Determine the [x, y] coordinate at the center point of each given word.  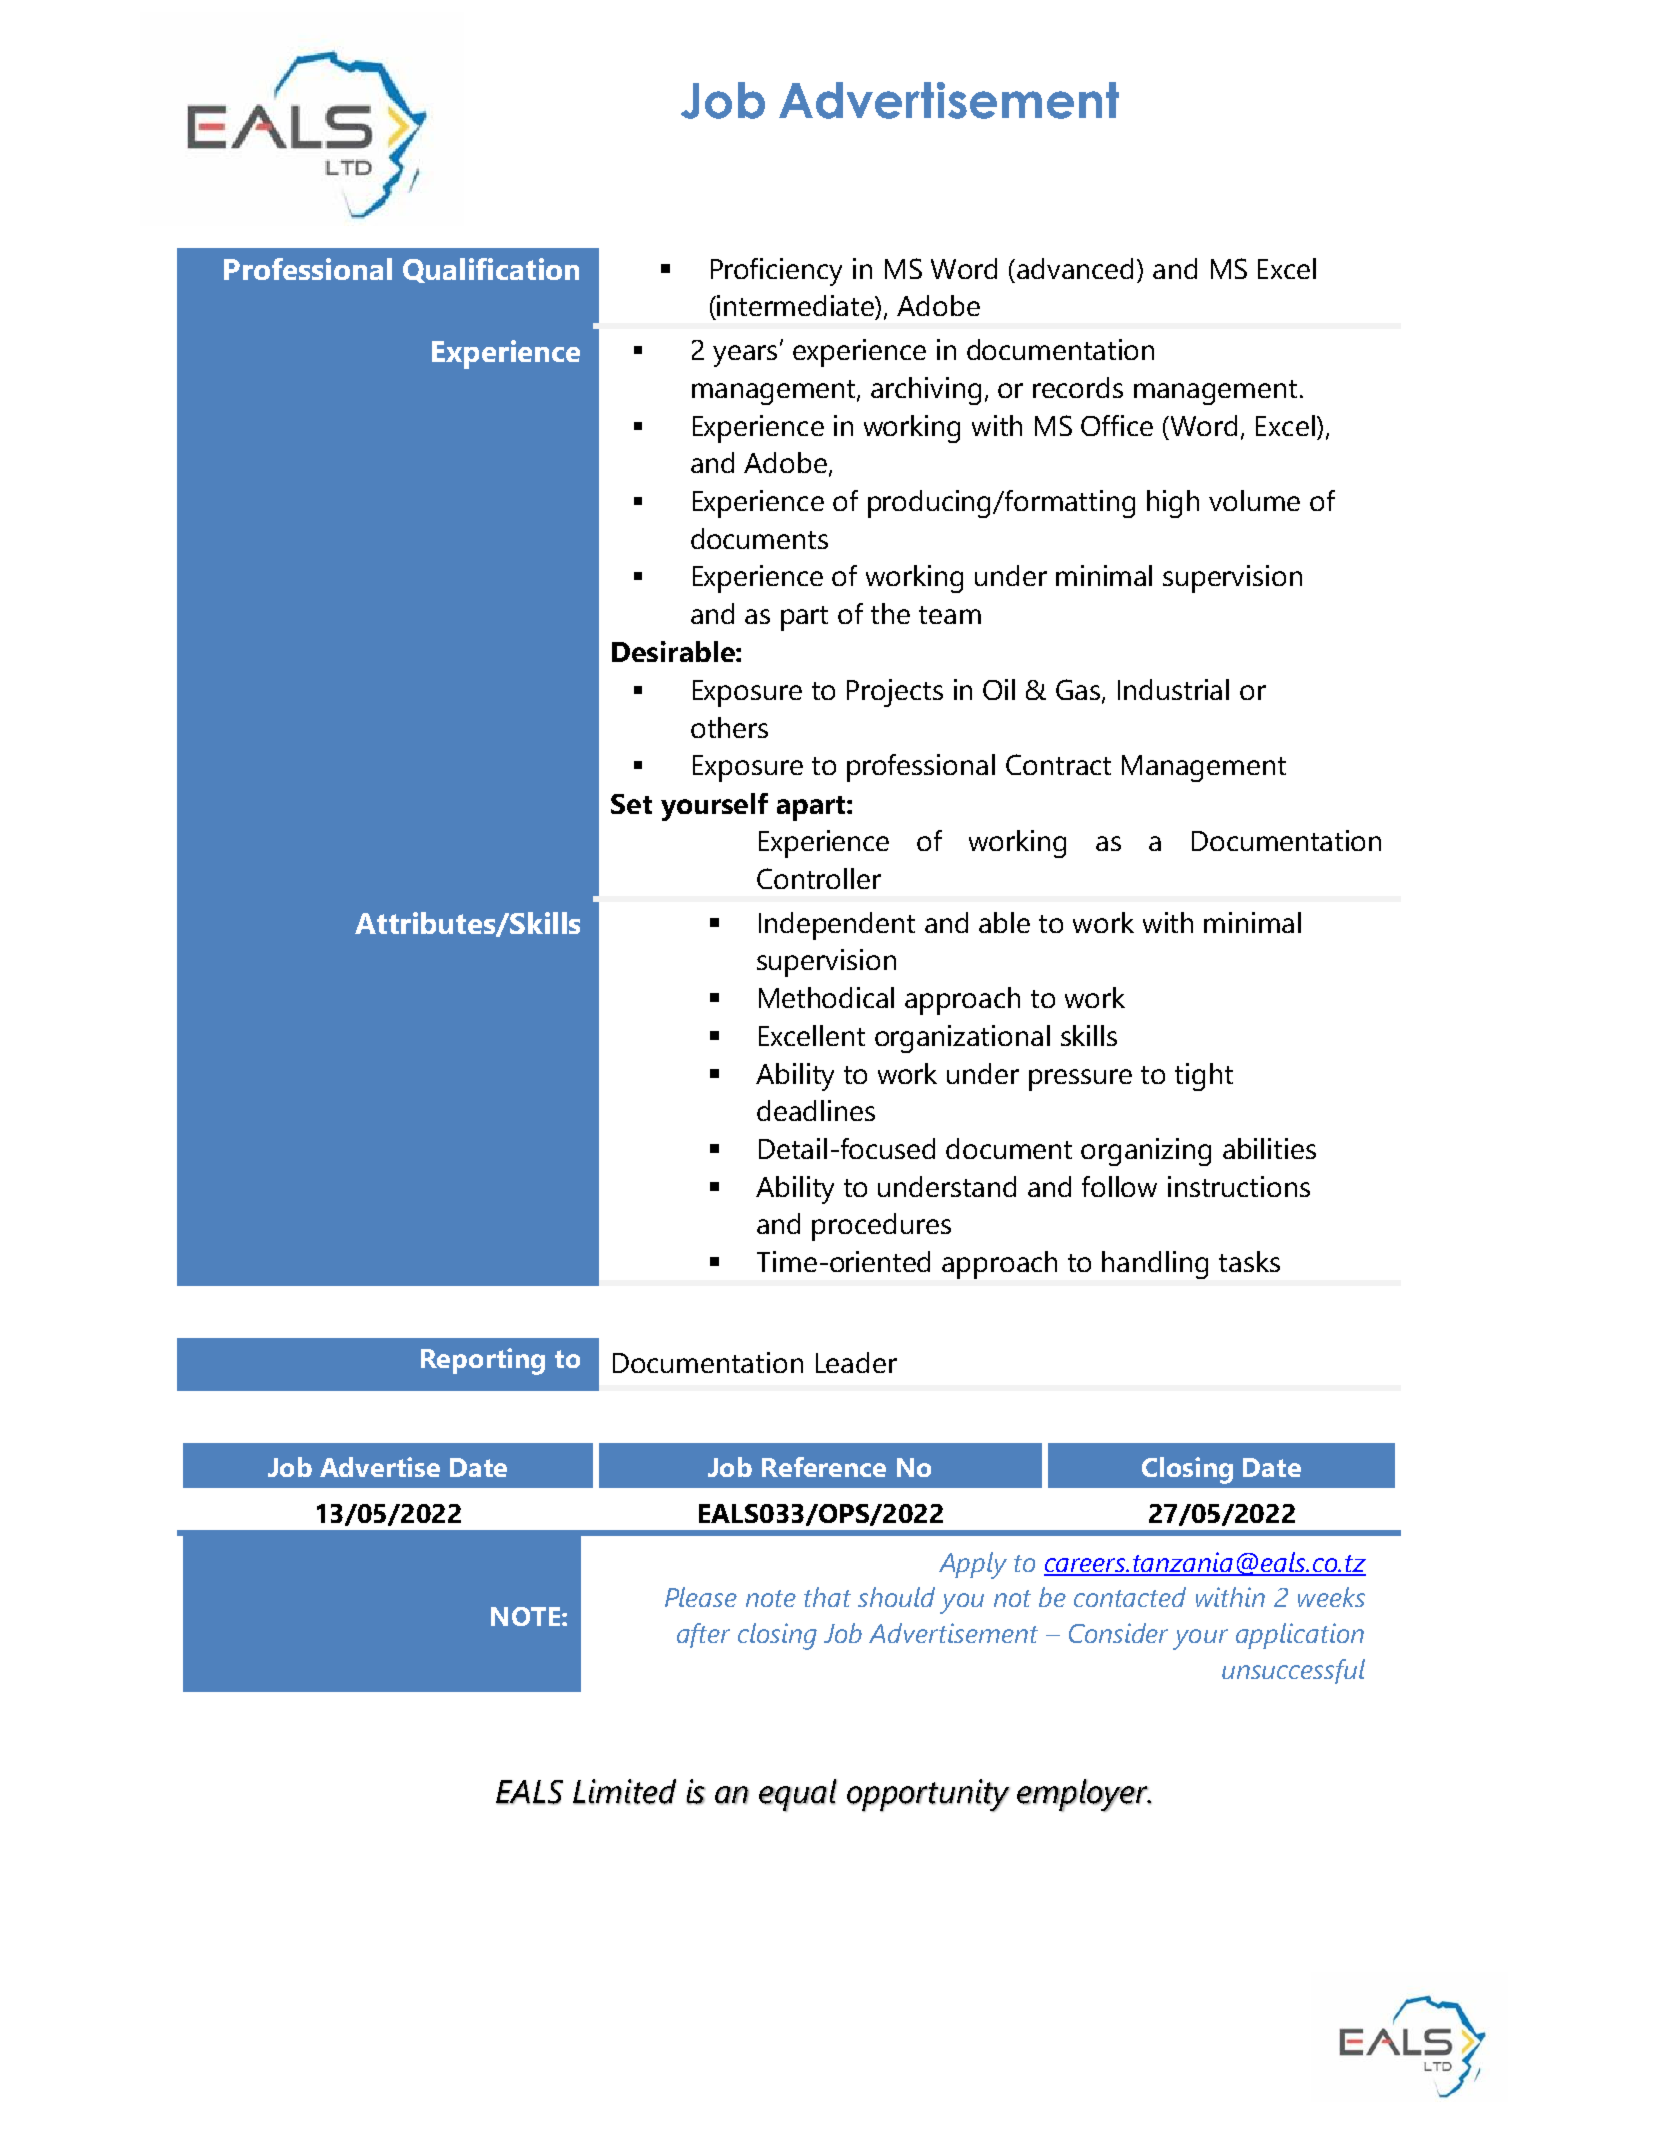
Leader [856, 1362]
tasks [1249, 1261]
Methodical [826, 997]
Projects [895, 693]
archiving [926, 391]
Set [631, 804]
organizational [962, 1039]
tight [1204, 1077]
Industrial [1173, 689]
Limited [624, 1792]
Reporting [483, 1361]
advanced [1075, 268]
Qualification [491, 270]
